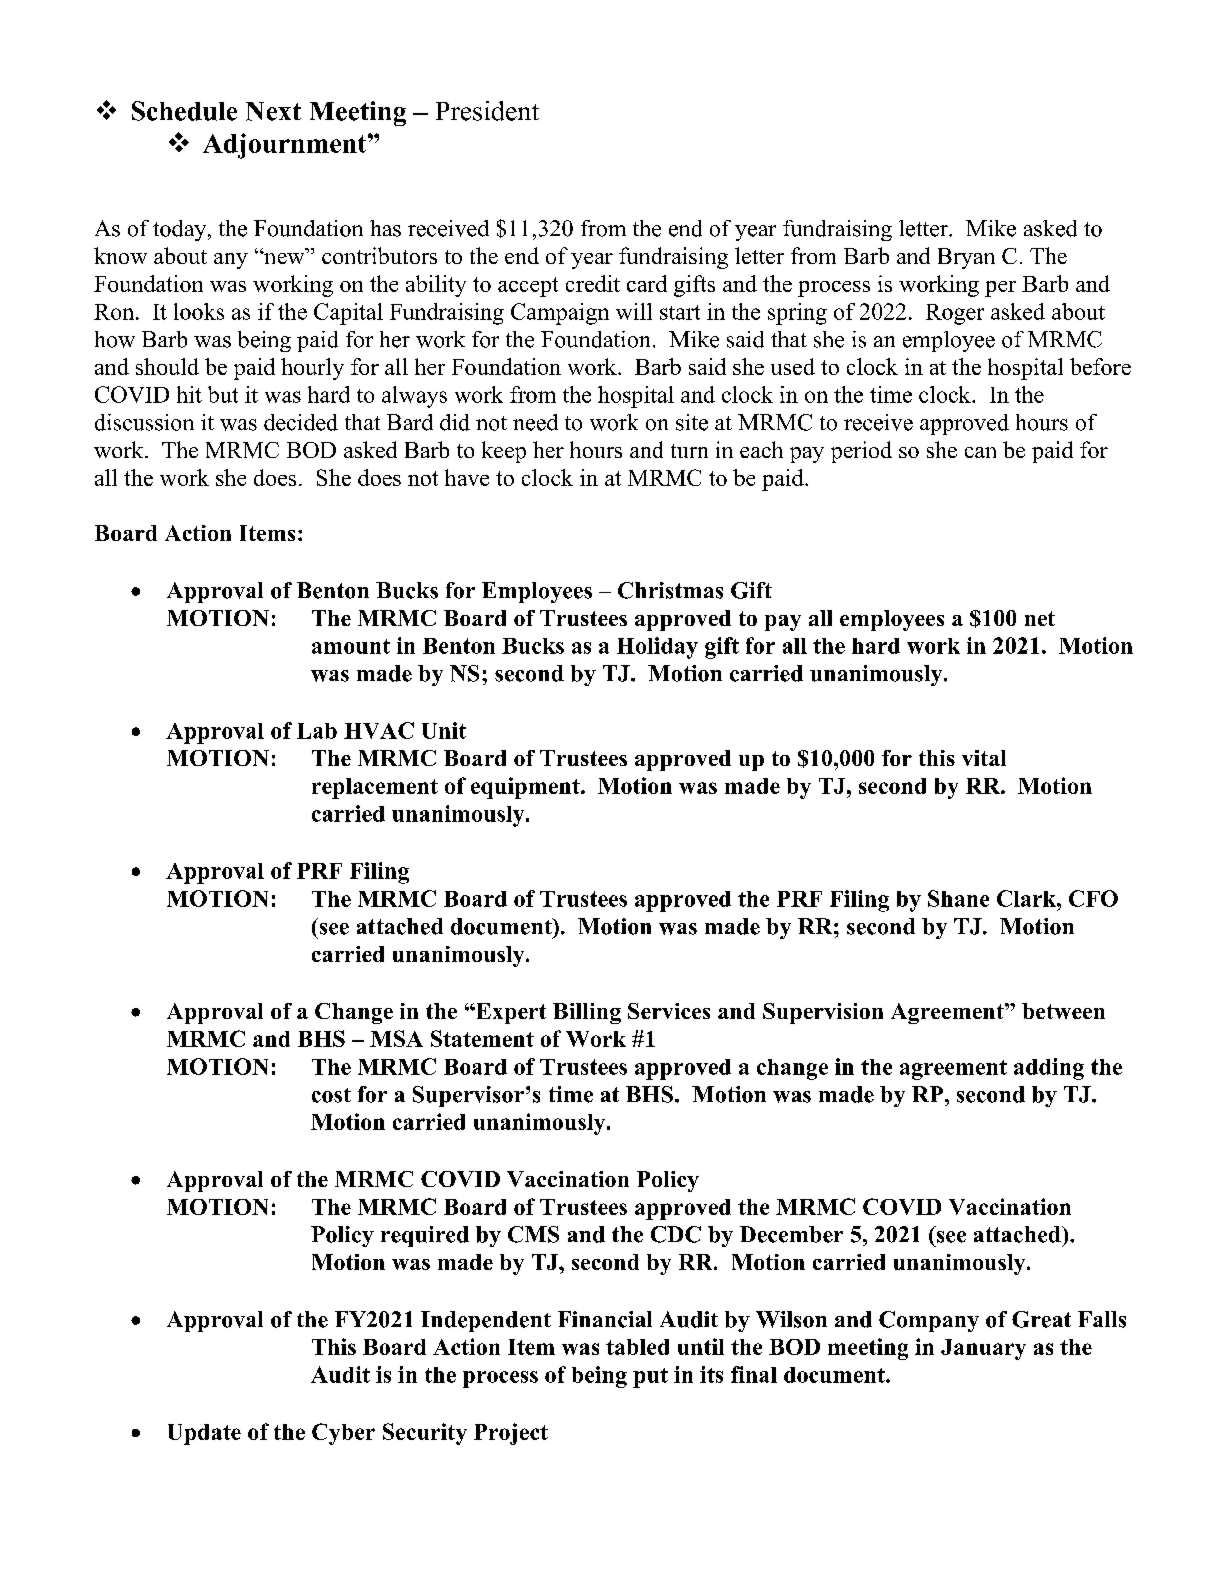 Image resolution: width=1229 pixels, height=1590 pixels. I want to click on vital, so click(984, 758).
